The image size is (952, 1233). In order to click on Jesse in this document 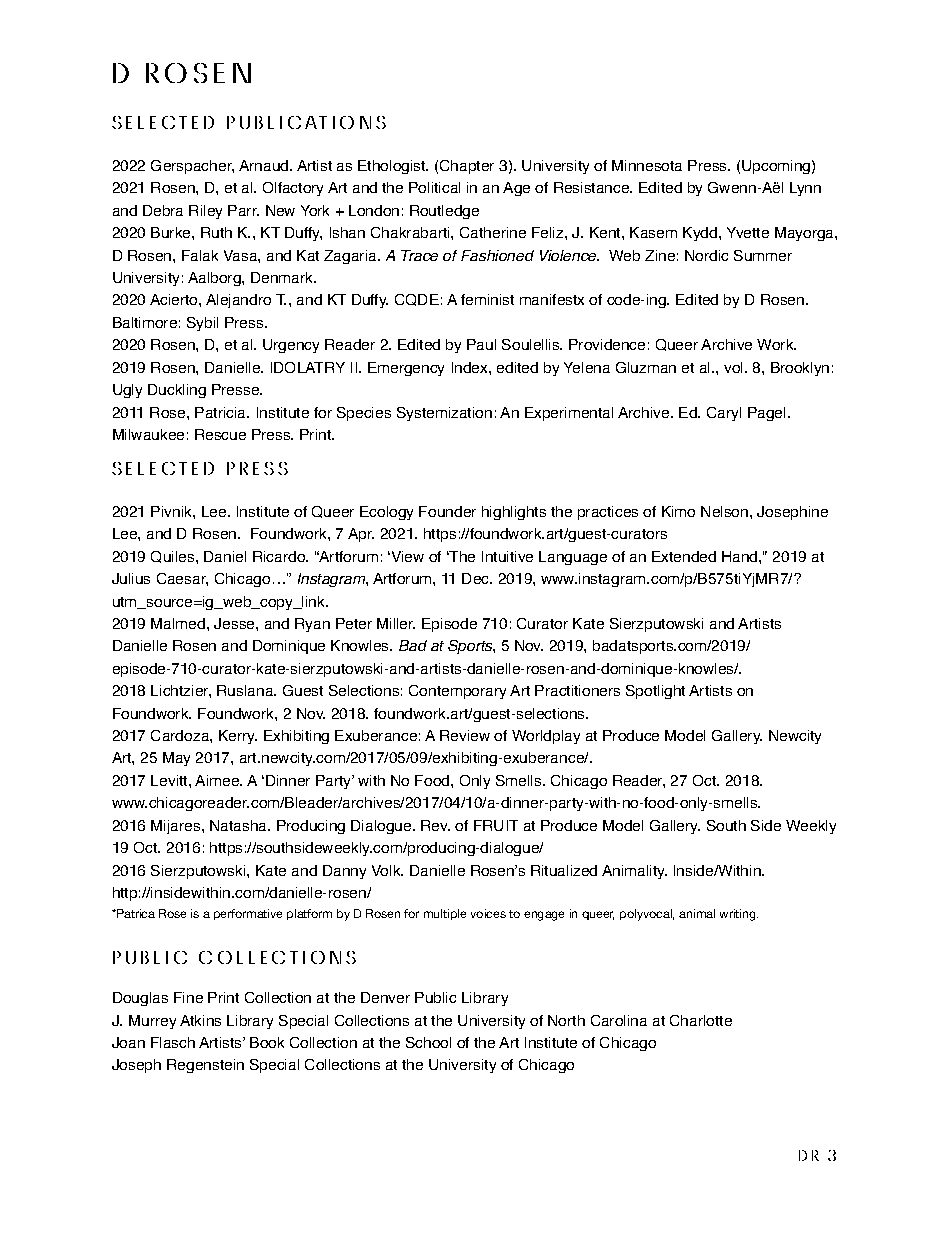, I will do `click(235, 623)`.
